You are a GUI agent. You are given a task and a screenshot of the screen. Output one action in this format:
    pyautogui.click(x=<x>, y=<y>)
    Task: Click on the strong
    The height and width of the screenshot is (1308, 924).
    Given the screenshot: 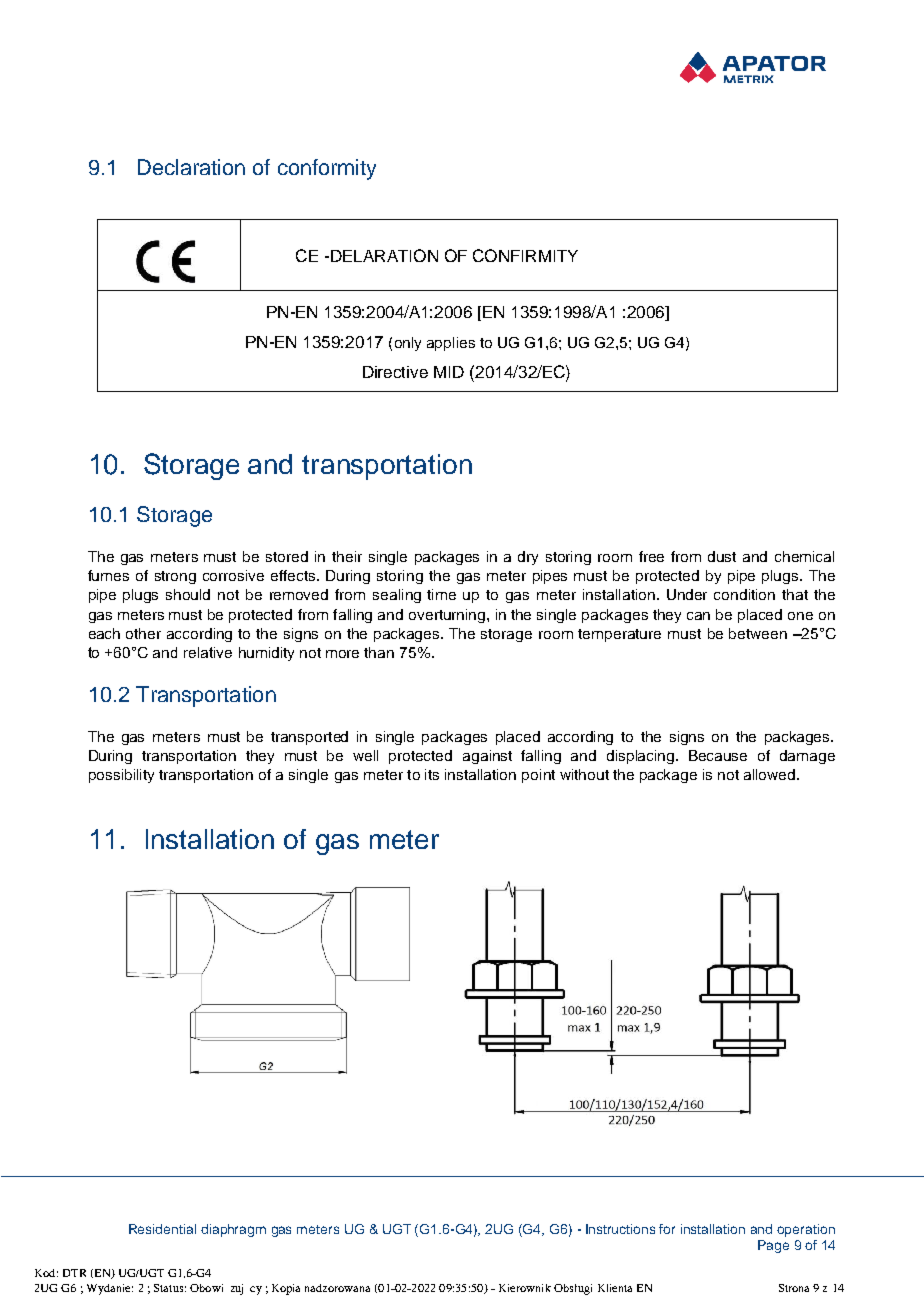 What is the action you would take?
    pyautogui.click(x=175, y=577)
